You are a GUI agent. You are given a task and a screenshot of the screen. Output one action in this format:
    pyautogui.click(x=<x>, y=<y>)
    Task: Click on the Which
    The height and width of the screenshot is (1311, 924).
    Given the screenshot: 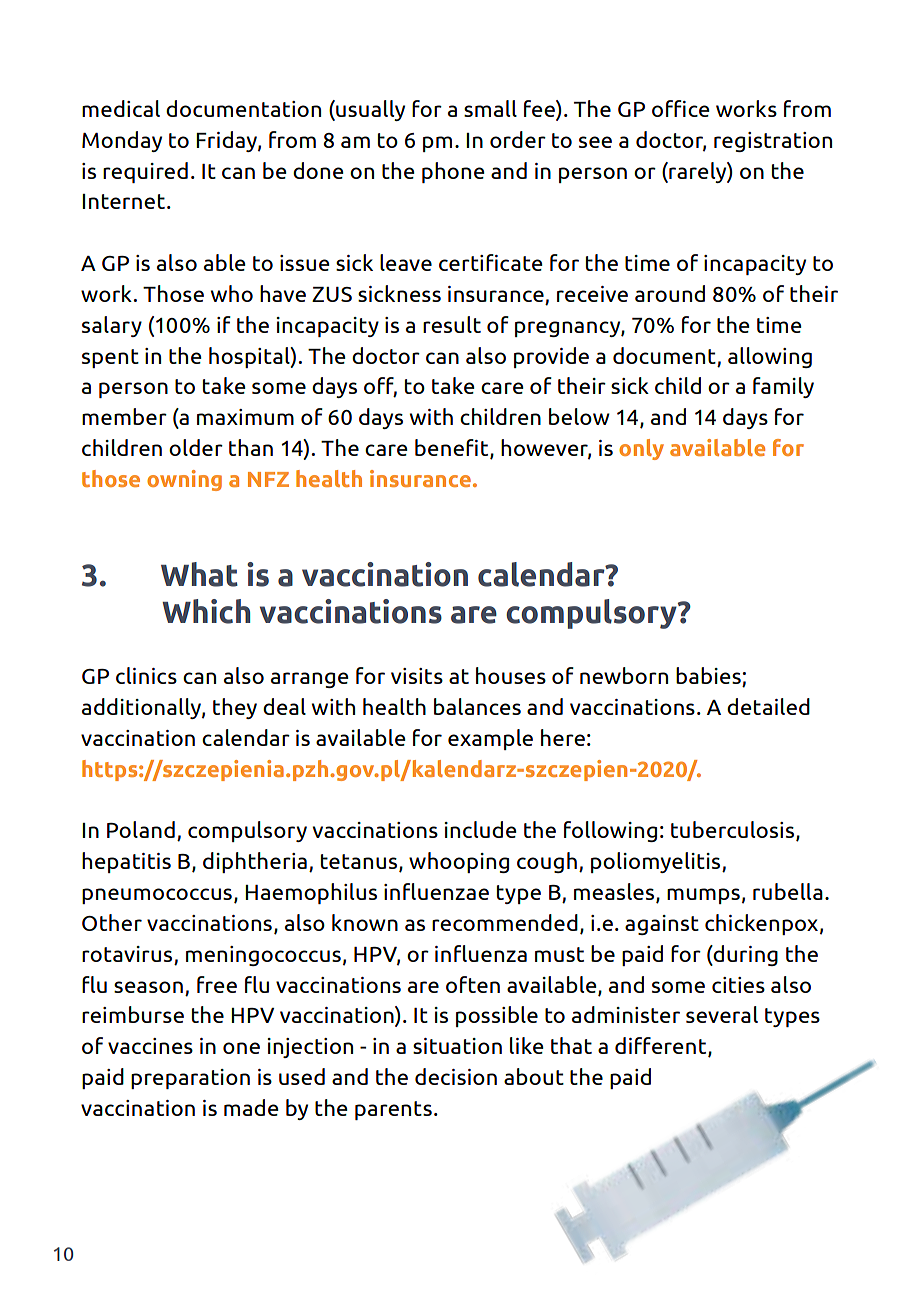 What is the action you would take?
    pyautogui.click(x=206, y=611)
